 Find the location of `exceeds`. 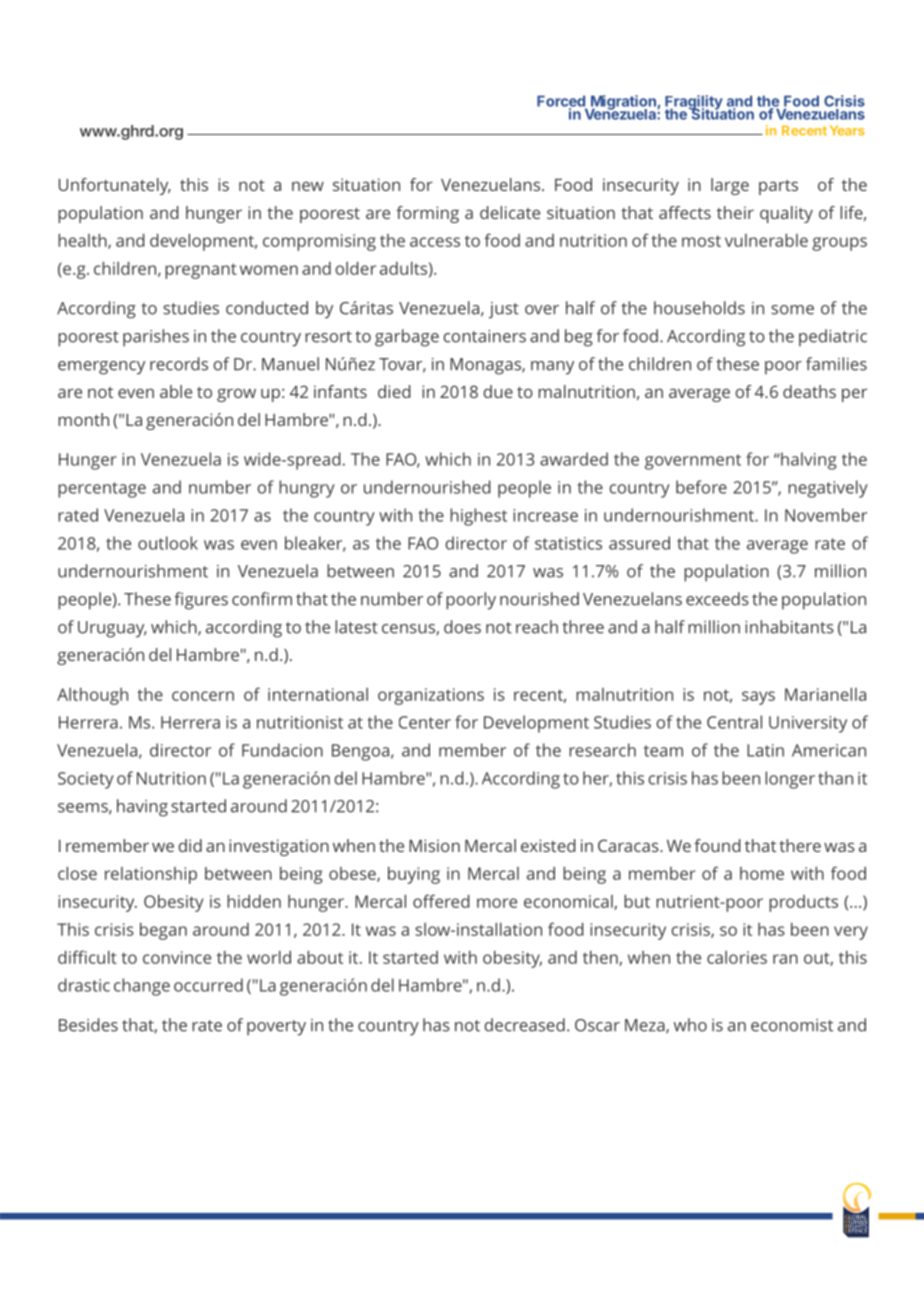

exceeds is located at coordinates (717, 599).
